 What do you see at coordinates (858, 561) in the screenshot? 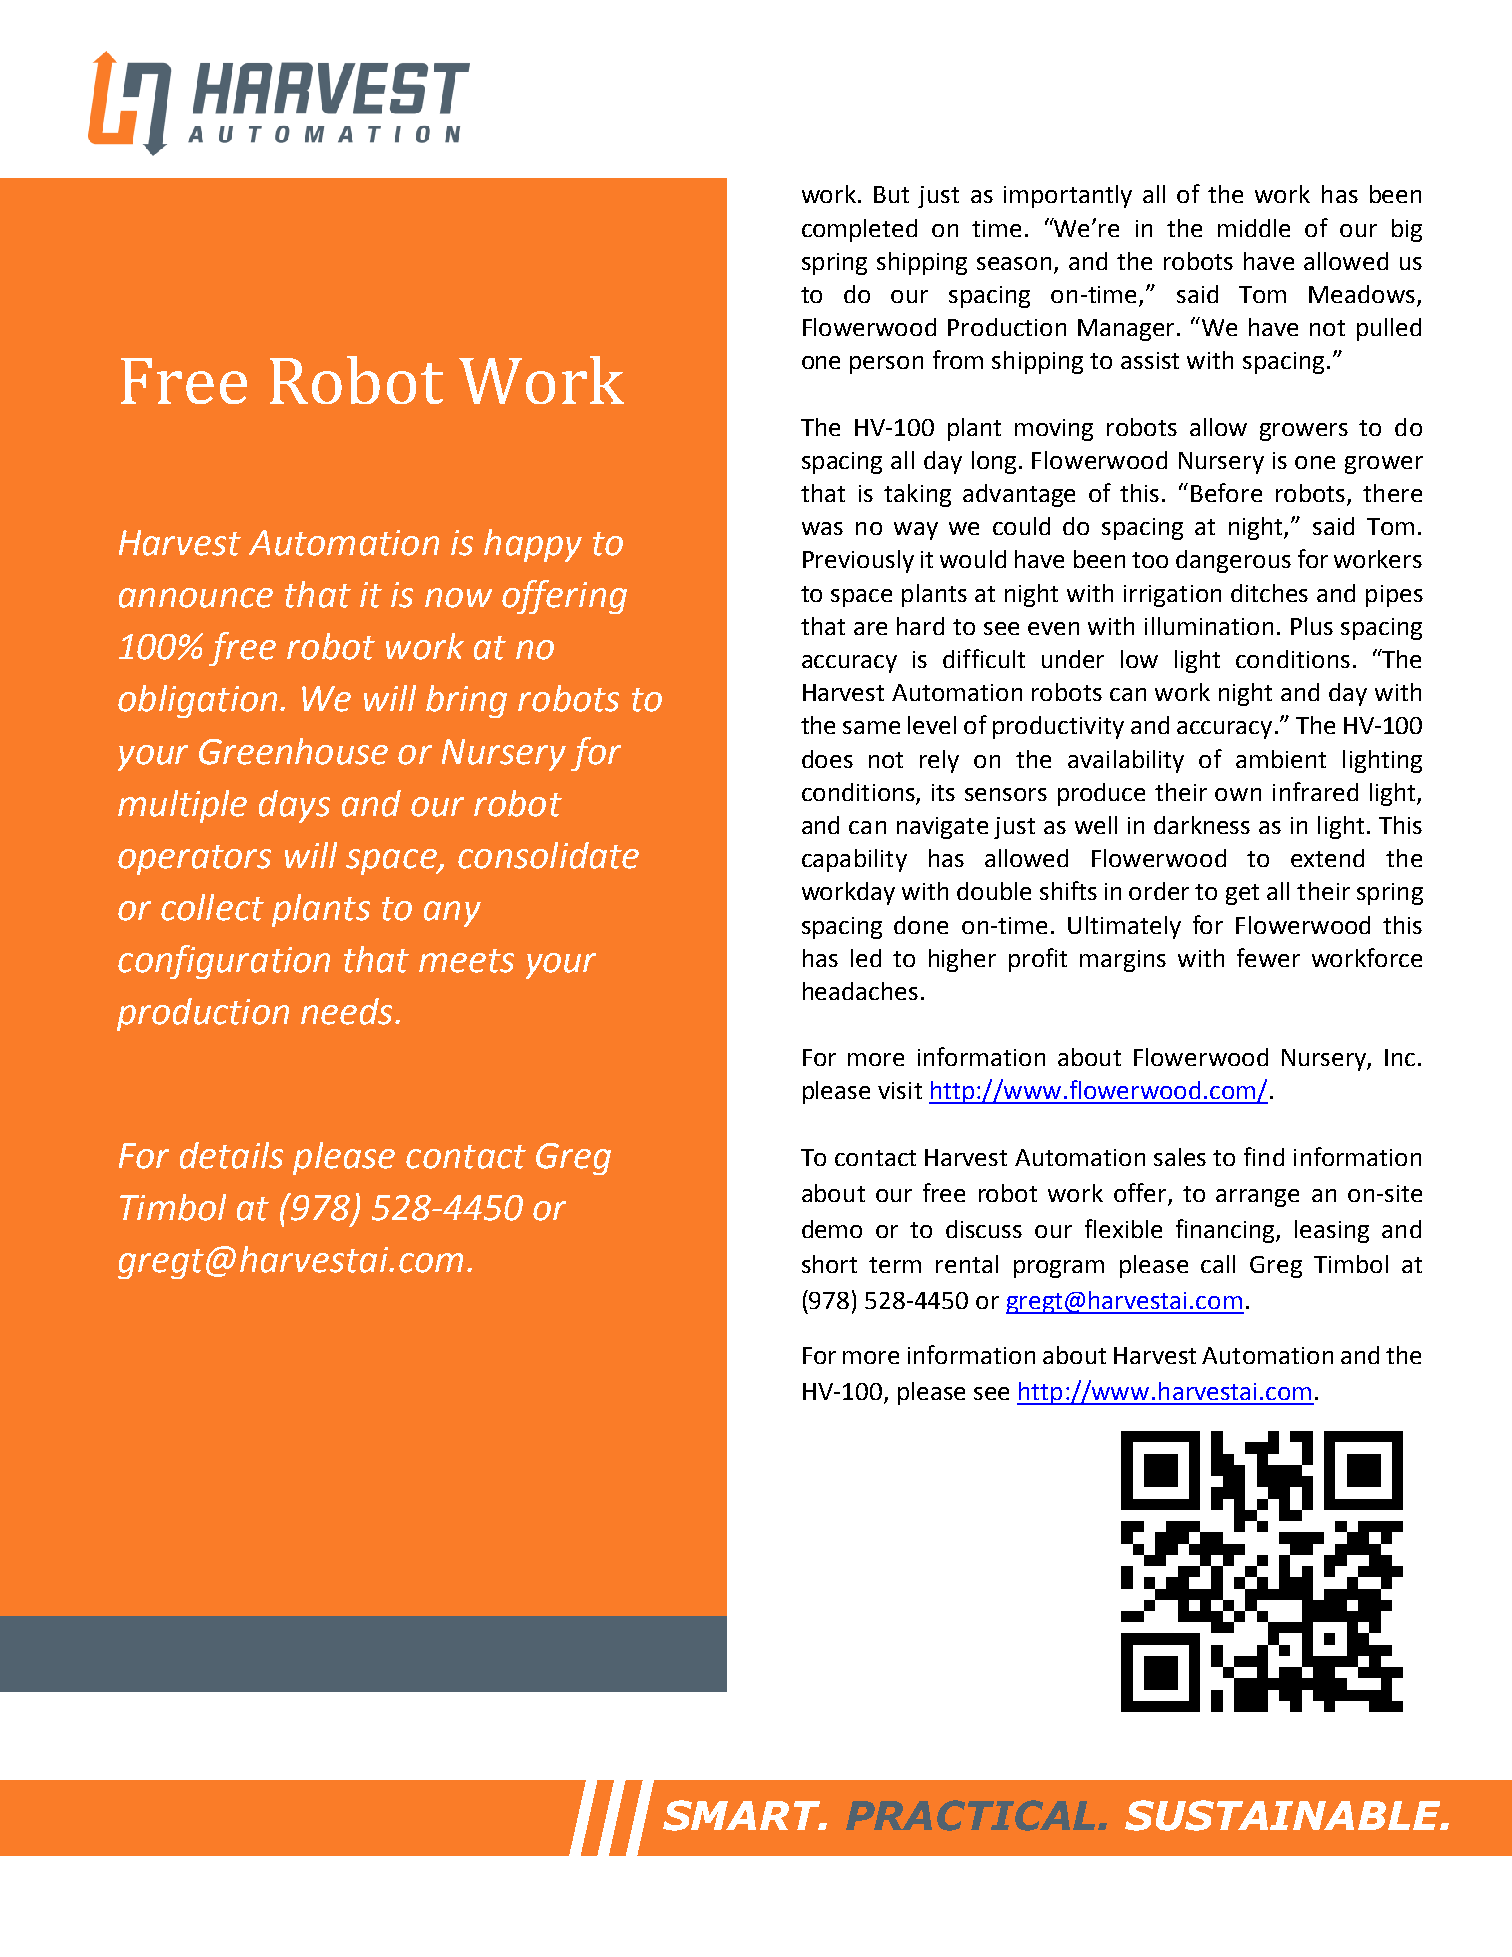
I see `Previously` at bounding box center [858, 561].
